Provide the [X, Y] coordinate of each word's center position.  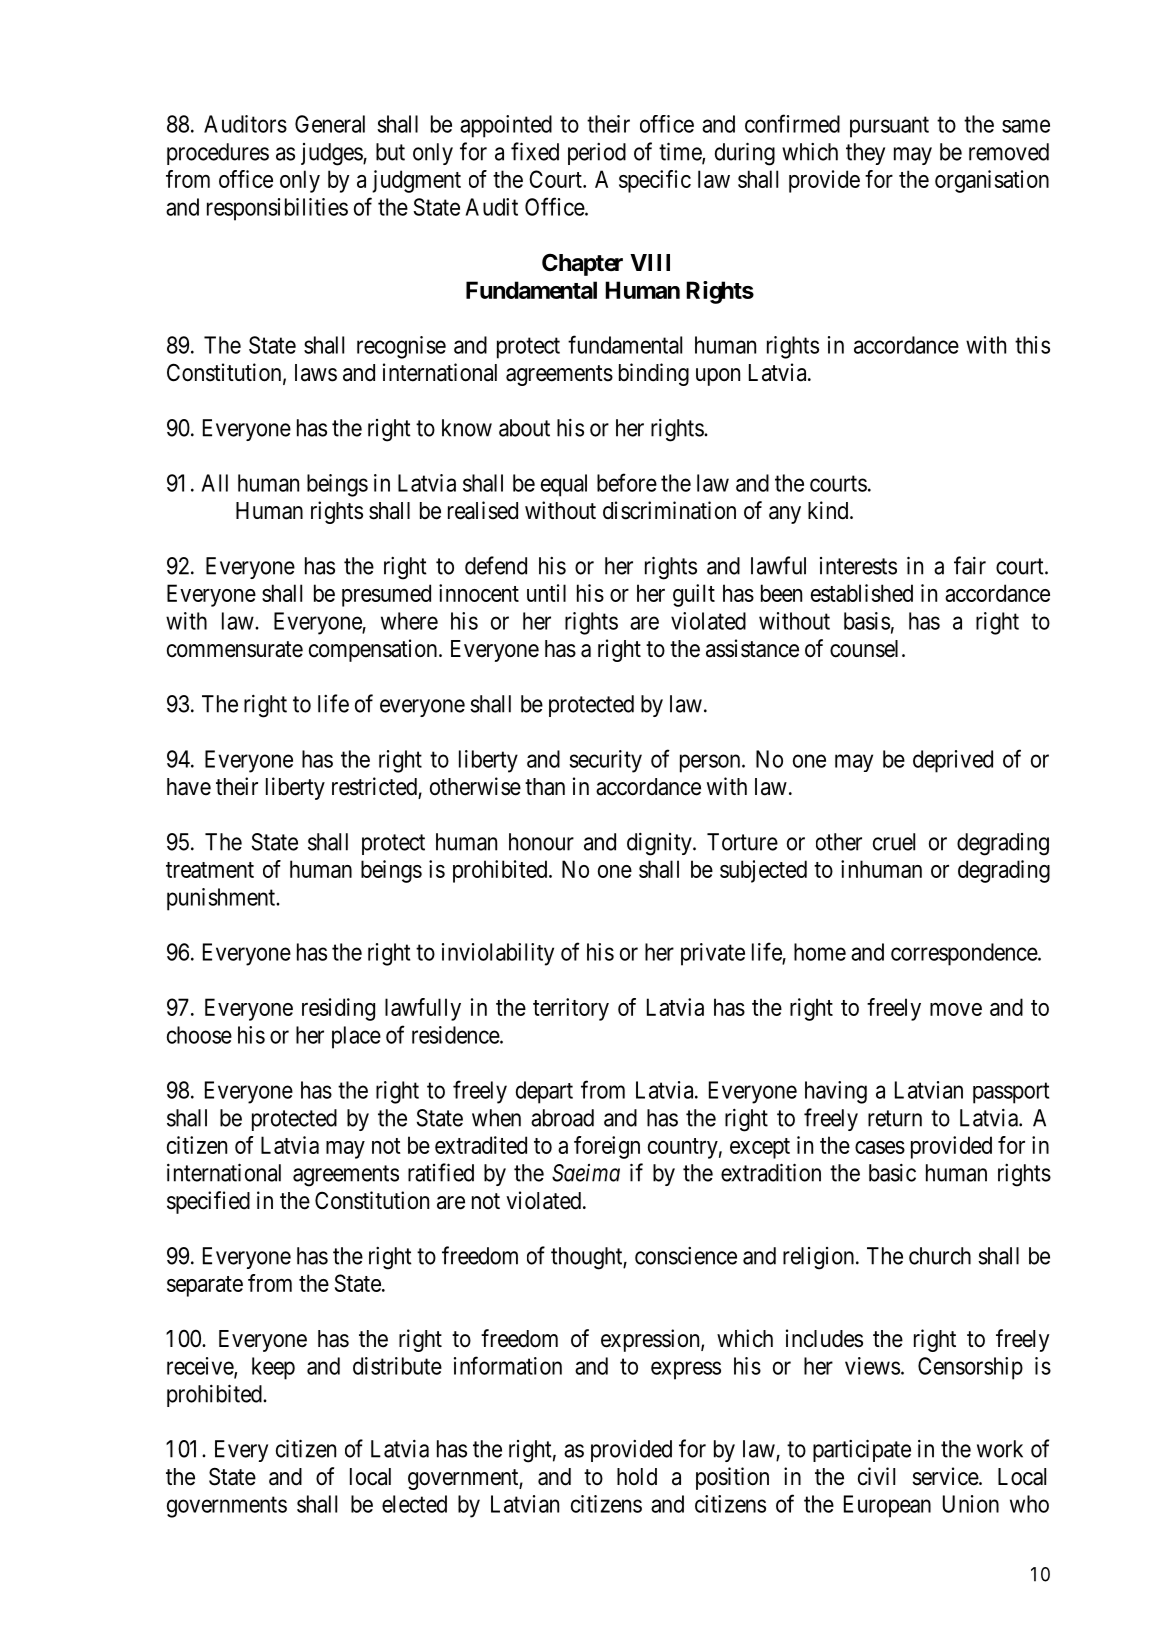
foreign [607, 1147]
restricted [375, 787]
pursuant [889, 127]
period [597, 154]
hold [637, 1477]
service [946, 1476]
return [895, 1118]
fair [970, 565]
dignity [660, 844]
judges [332, 154]
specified [208, 1202]
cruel [894, 842]
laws [316, 373]
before [627, 482]
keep [273, 1368]
